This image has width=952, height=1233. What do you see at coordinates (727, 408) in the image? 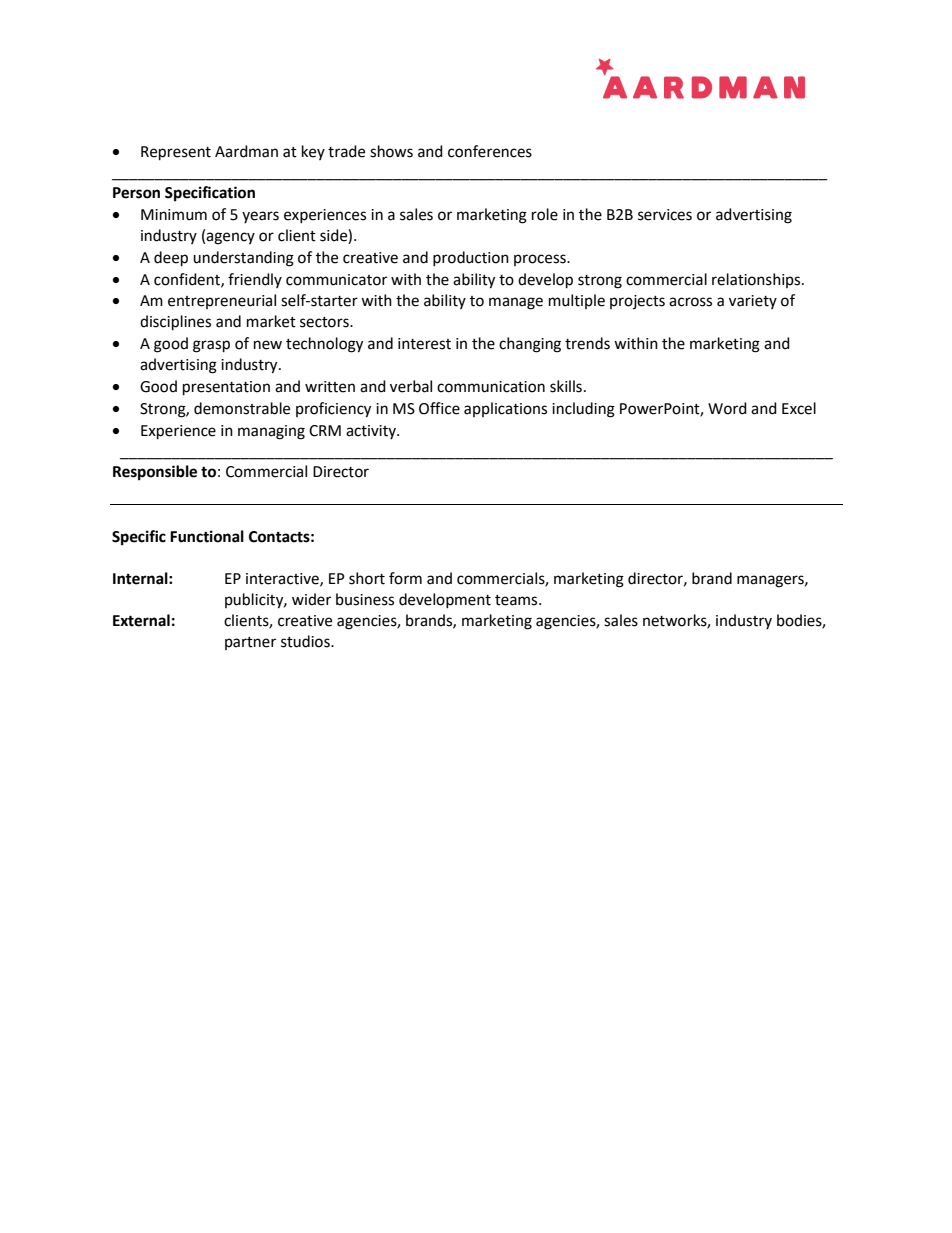
I see `Word` at bounding box center [727, 408].
